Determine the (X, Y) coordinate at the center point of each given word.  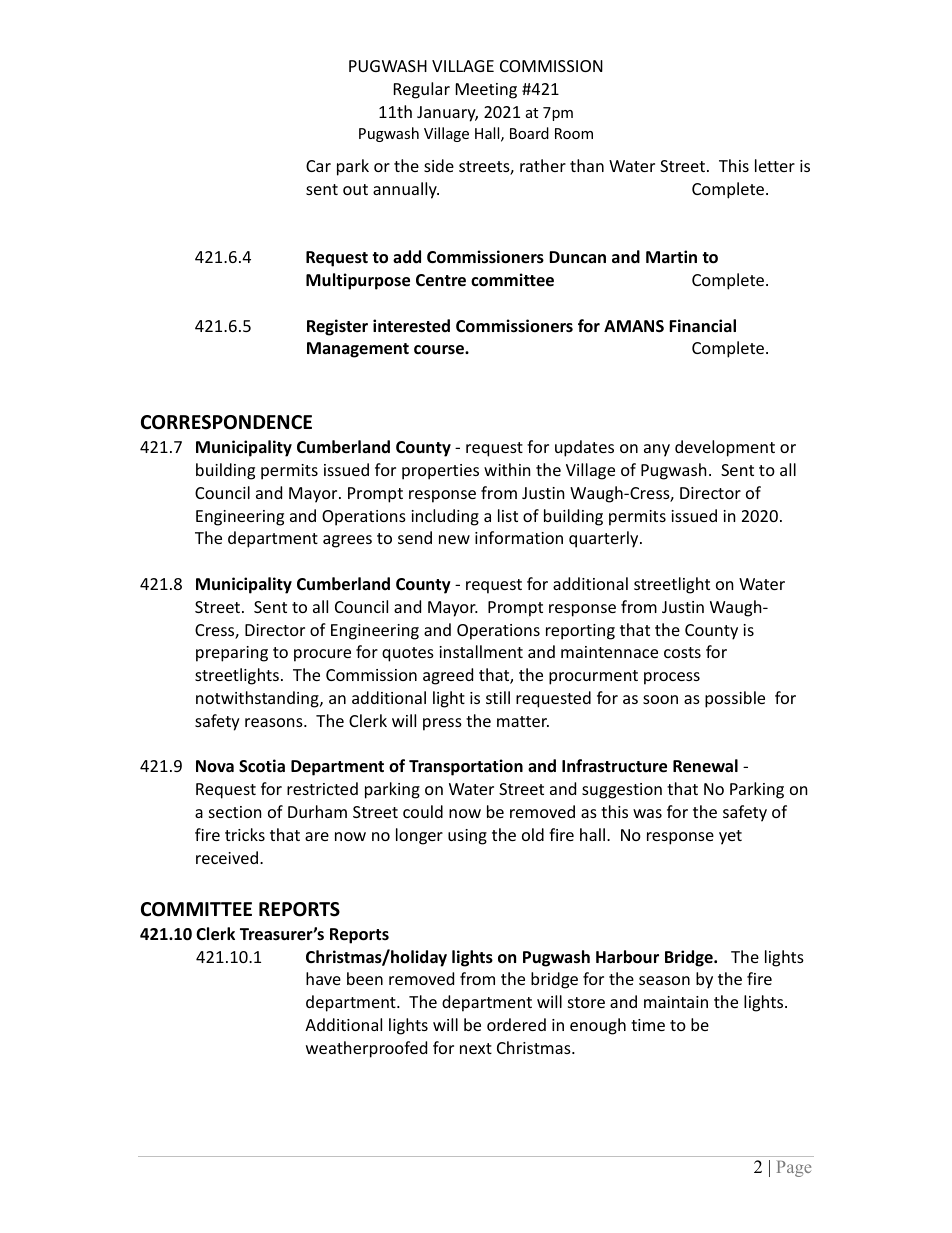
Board (529, 133)
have (323, 978)
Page (794, 1169)
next (476, 1048)
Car (318, 166)
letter (775, 165)
